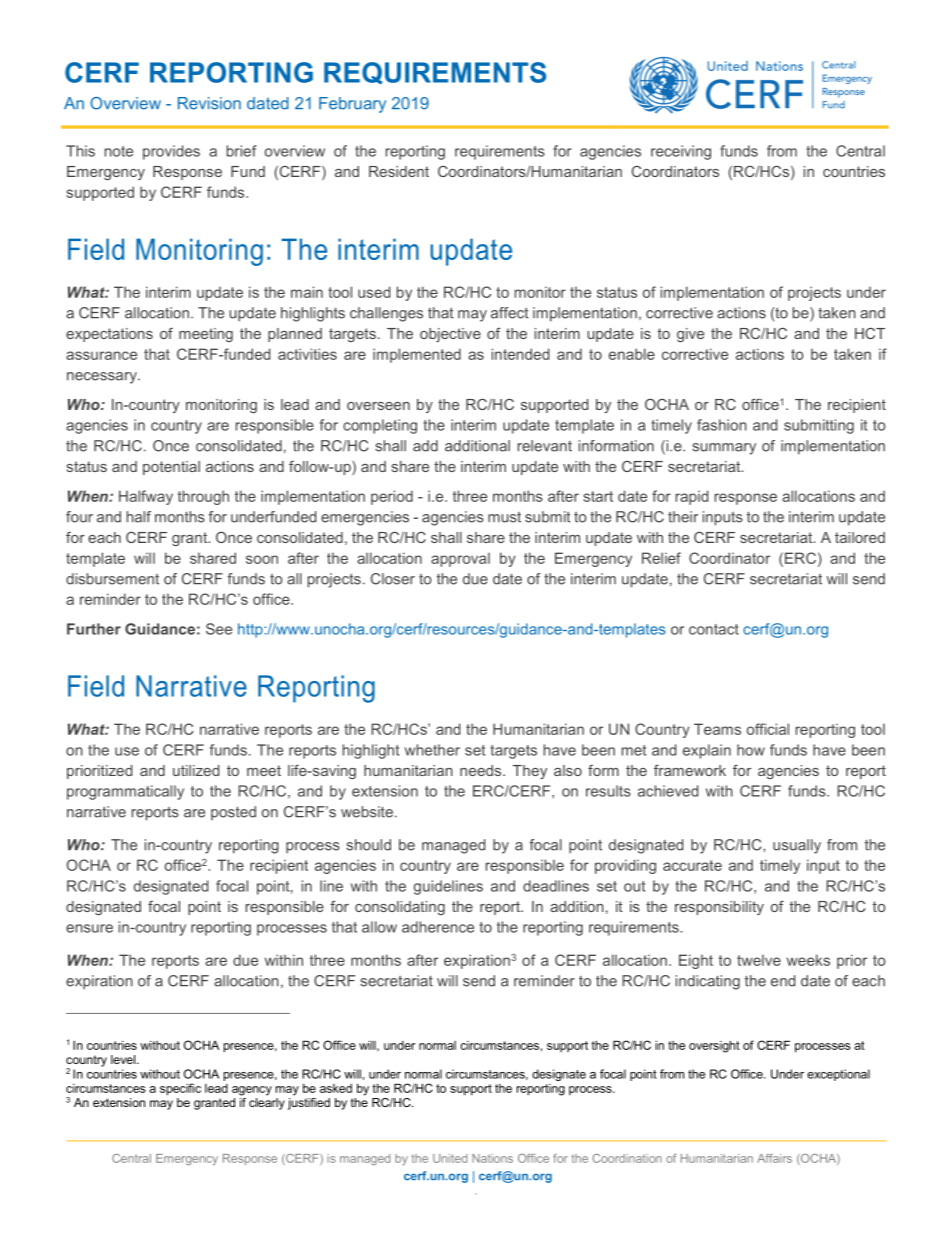  Describe the element at coordinates (203, 497) in the image. I see `through` at that location.
